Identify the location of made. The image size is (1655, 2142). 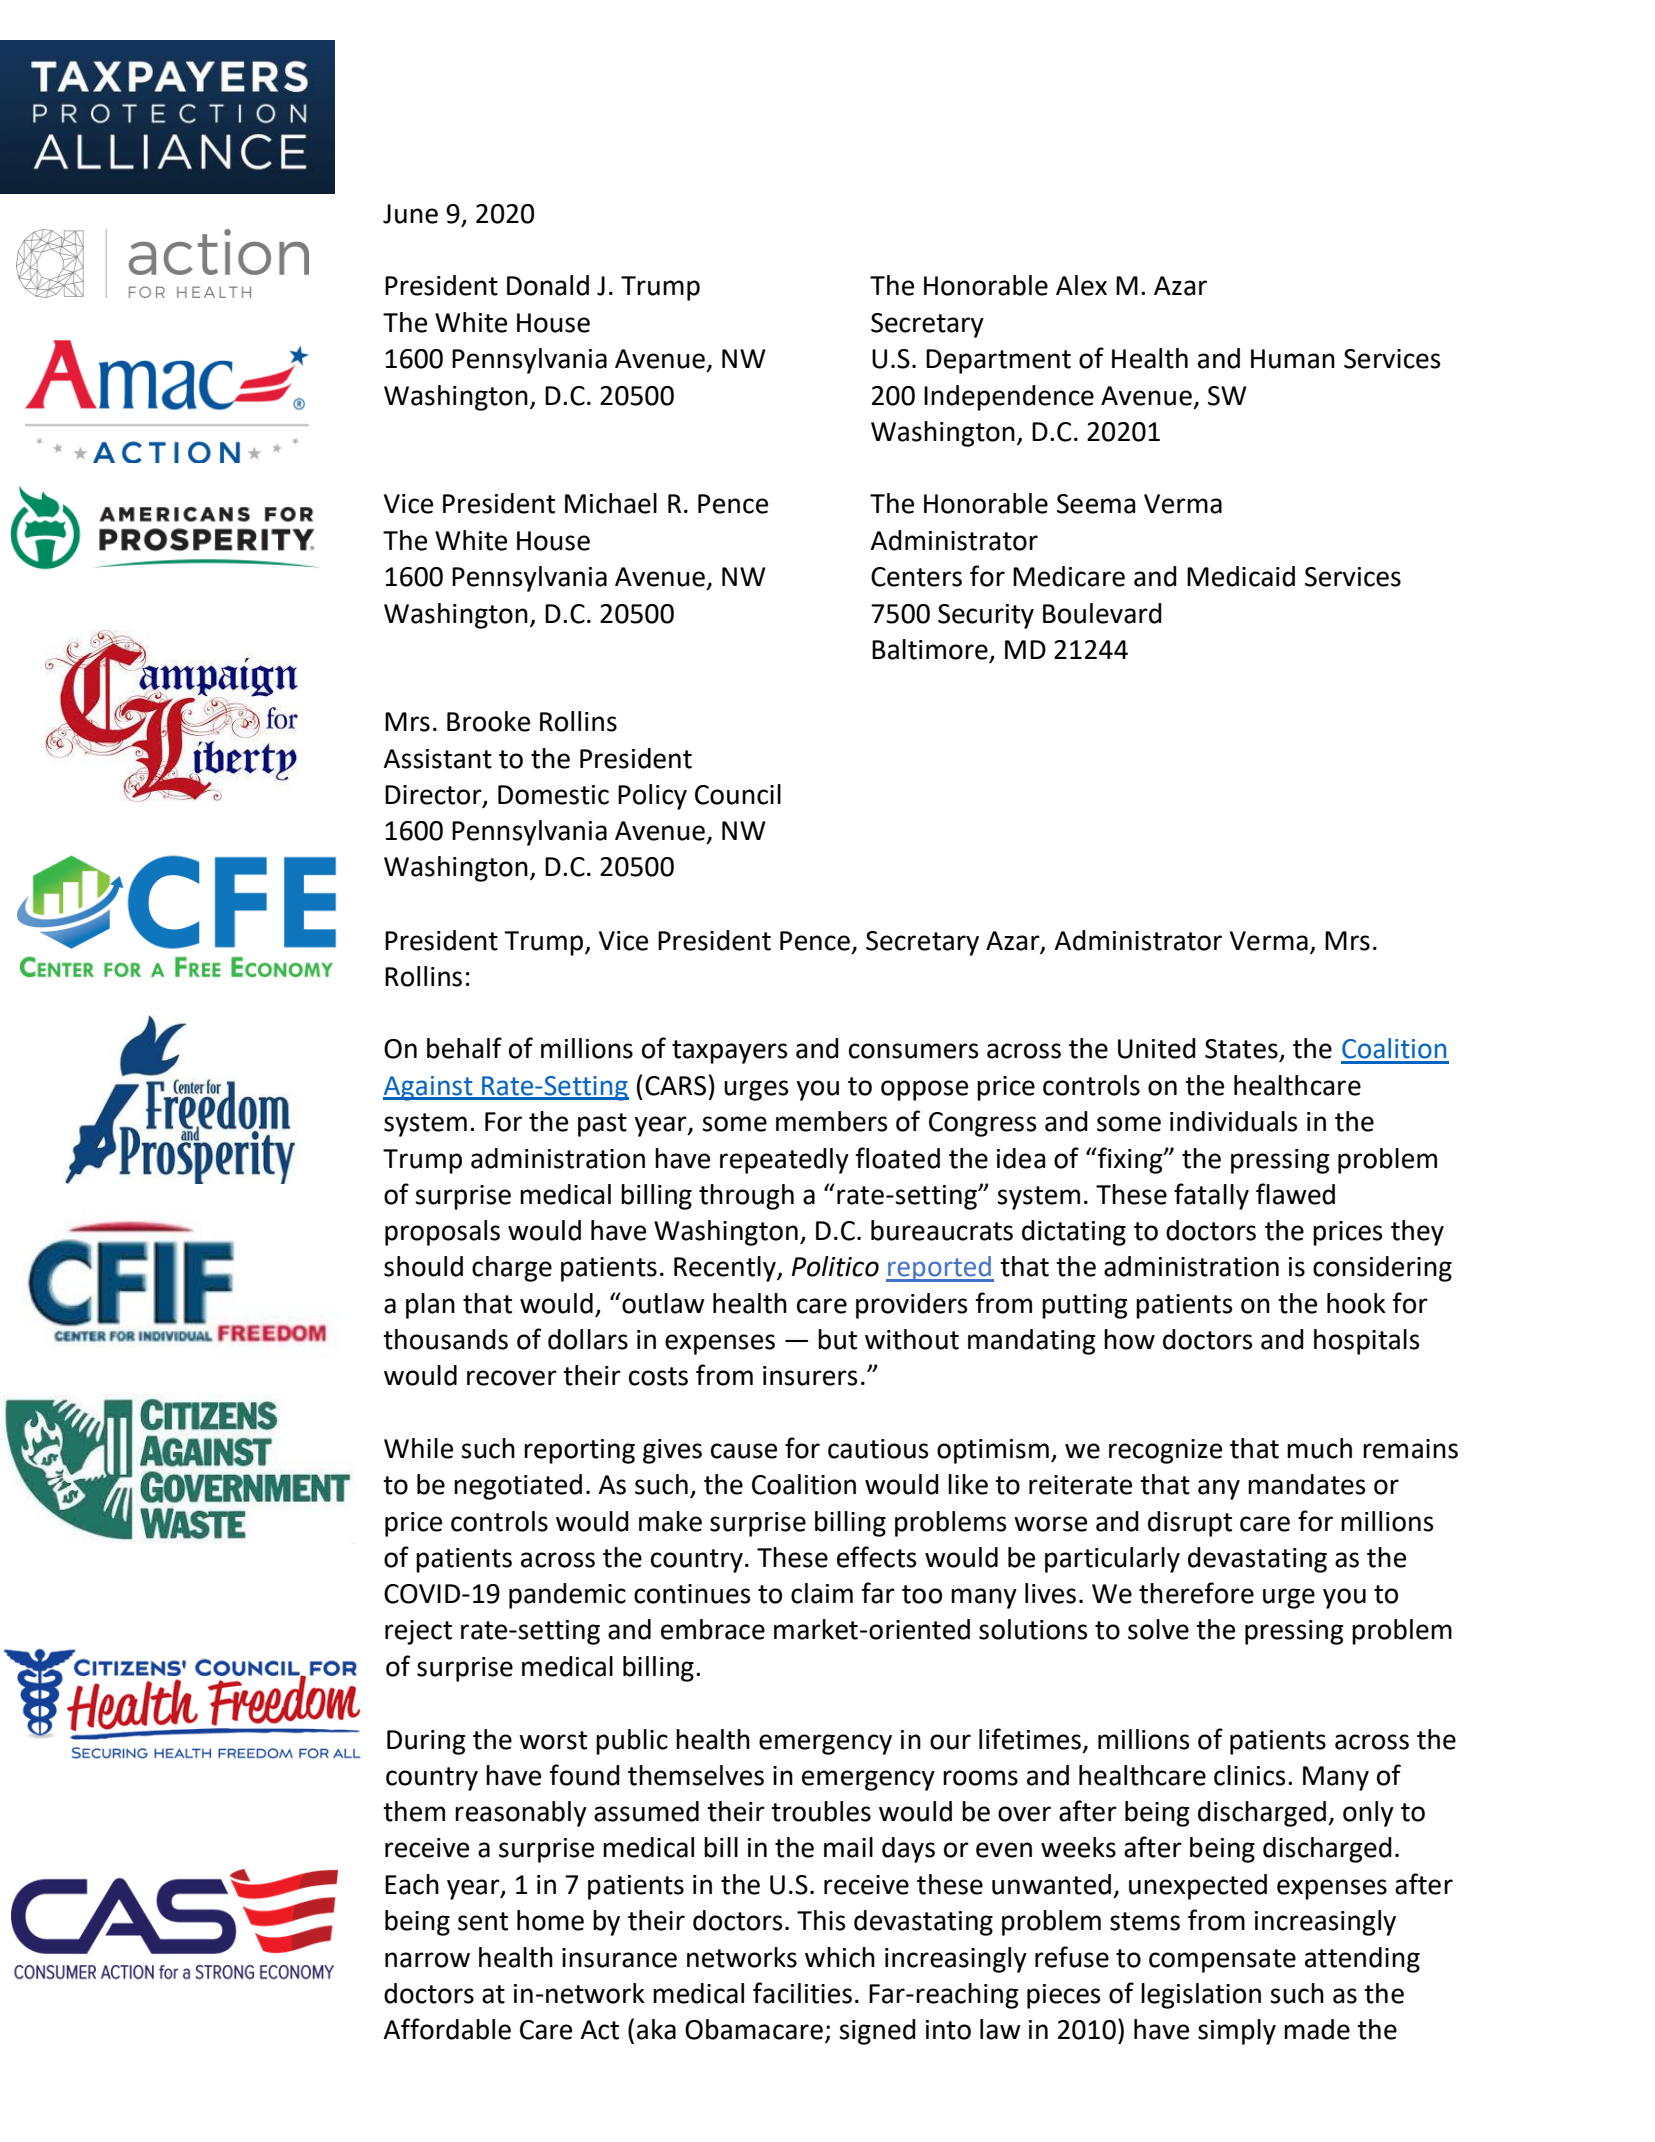
(1317, 2029).
